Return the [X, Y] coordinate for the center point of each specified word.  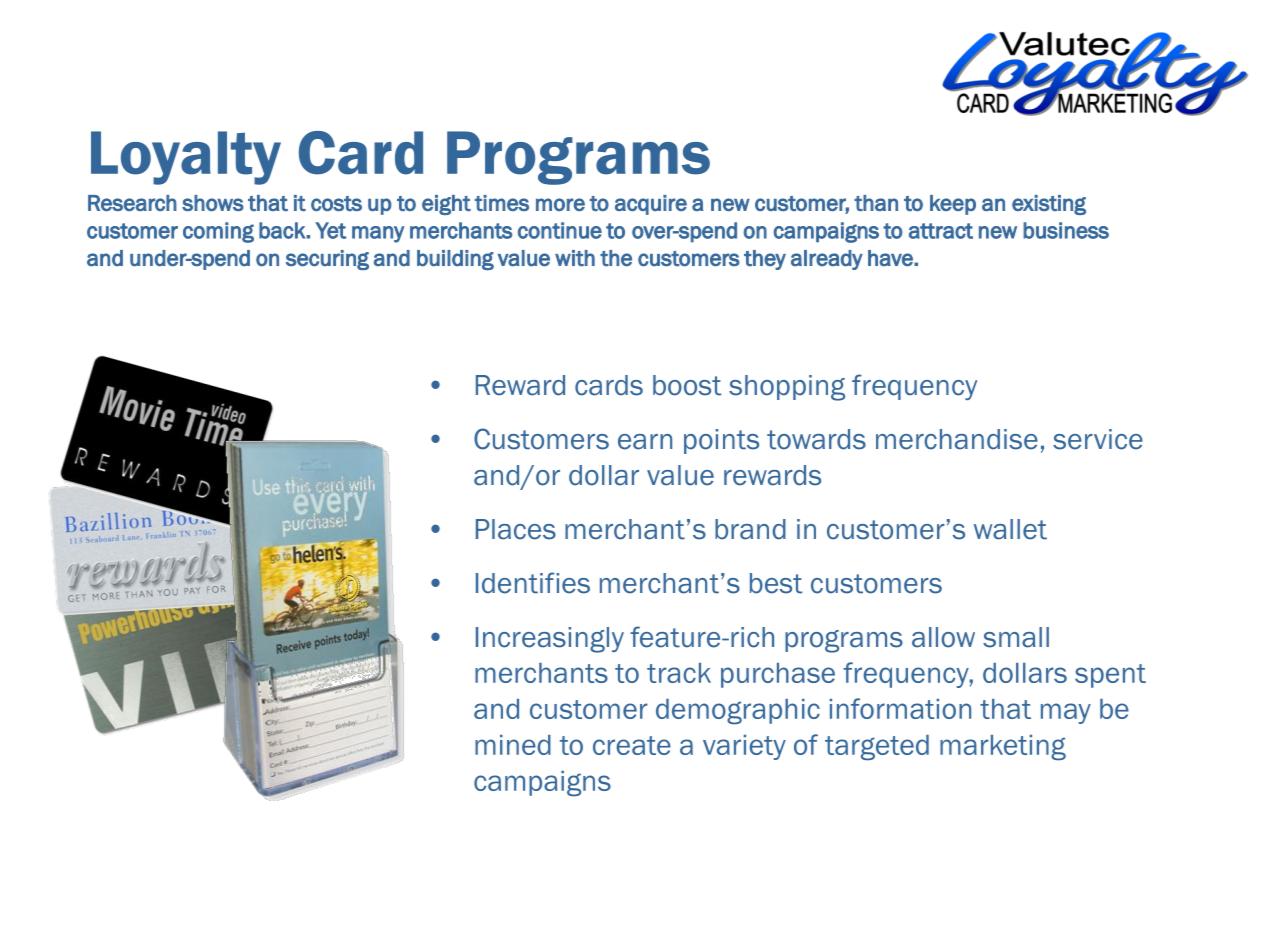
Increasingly [550, 640]
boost [687, 385]
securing [327, 260]
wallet [1010, 529]
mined [513, 745]
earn [645, 442]
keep [953, 205]
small [1016, 637]
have [891, 258]
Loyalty [186, 158]
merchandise [957, 439]
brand [750, 529]
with [575, 258]
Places [516, 529]
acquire [651, 205]
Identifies [533, 583]
